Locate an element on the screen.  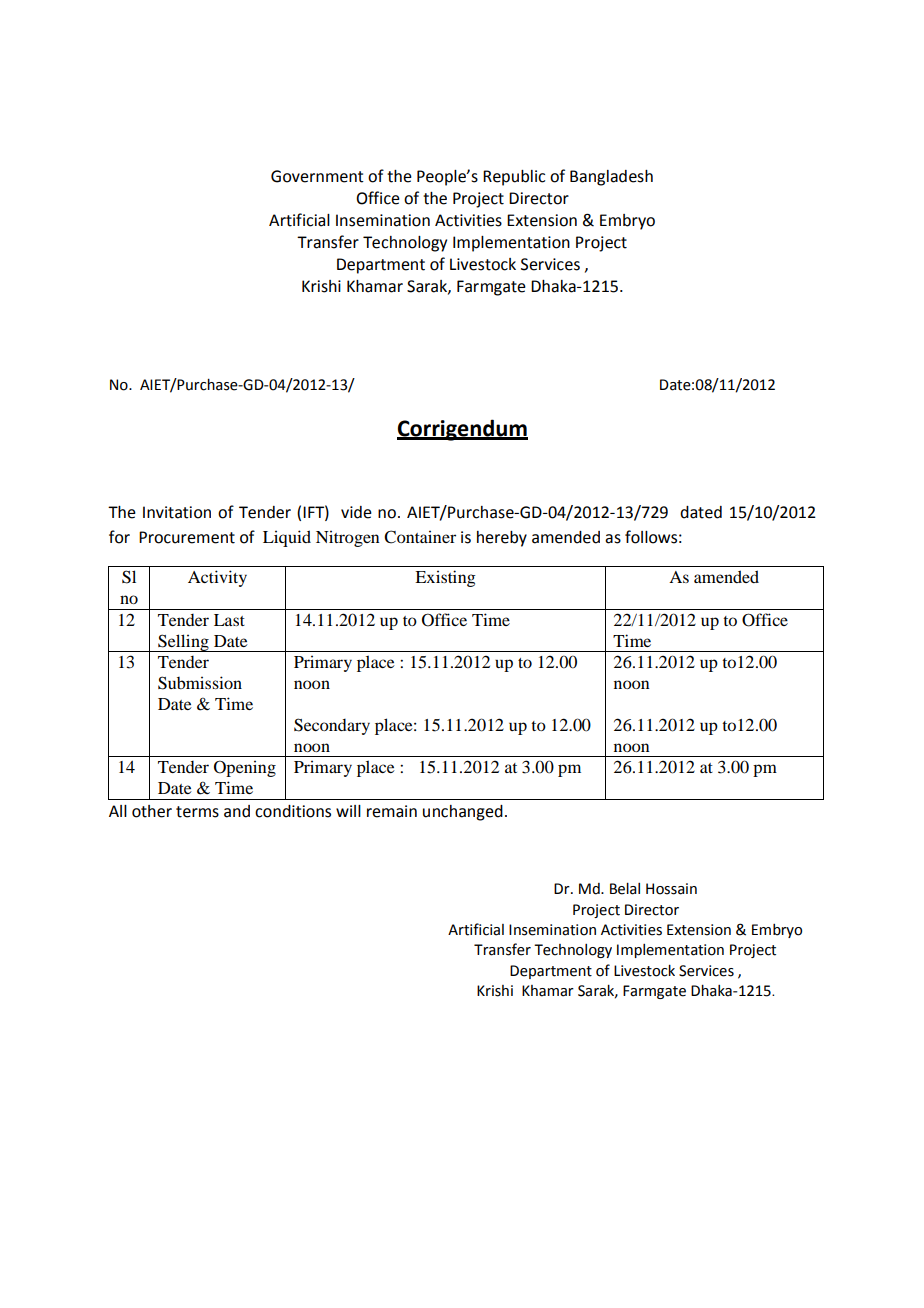
Existing is located at coordinates (445, 578).
